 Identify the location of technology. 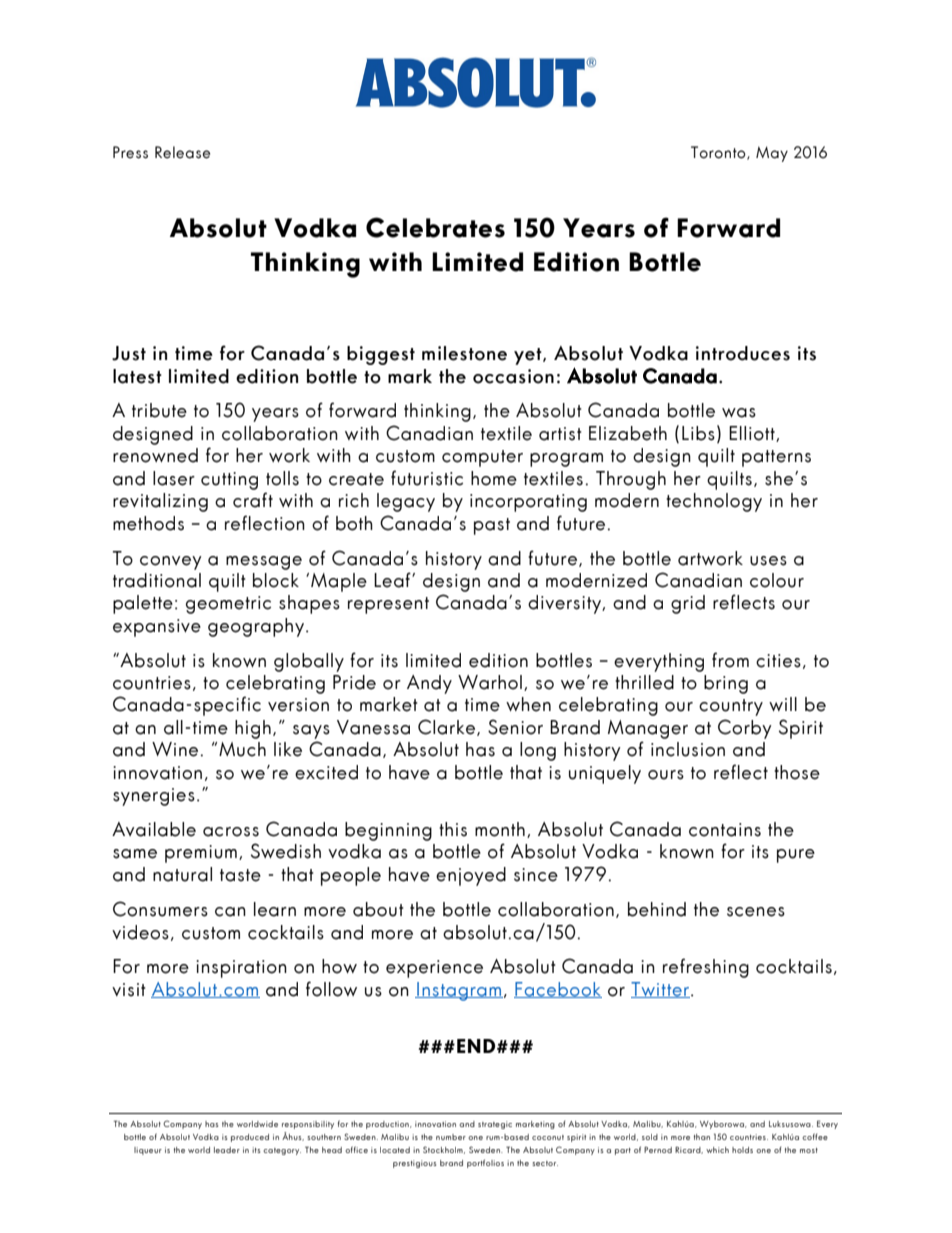
(714, 502).
